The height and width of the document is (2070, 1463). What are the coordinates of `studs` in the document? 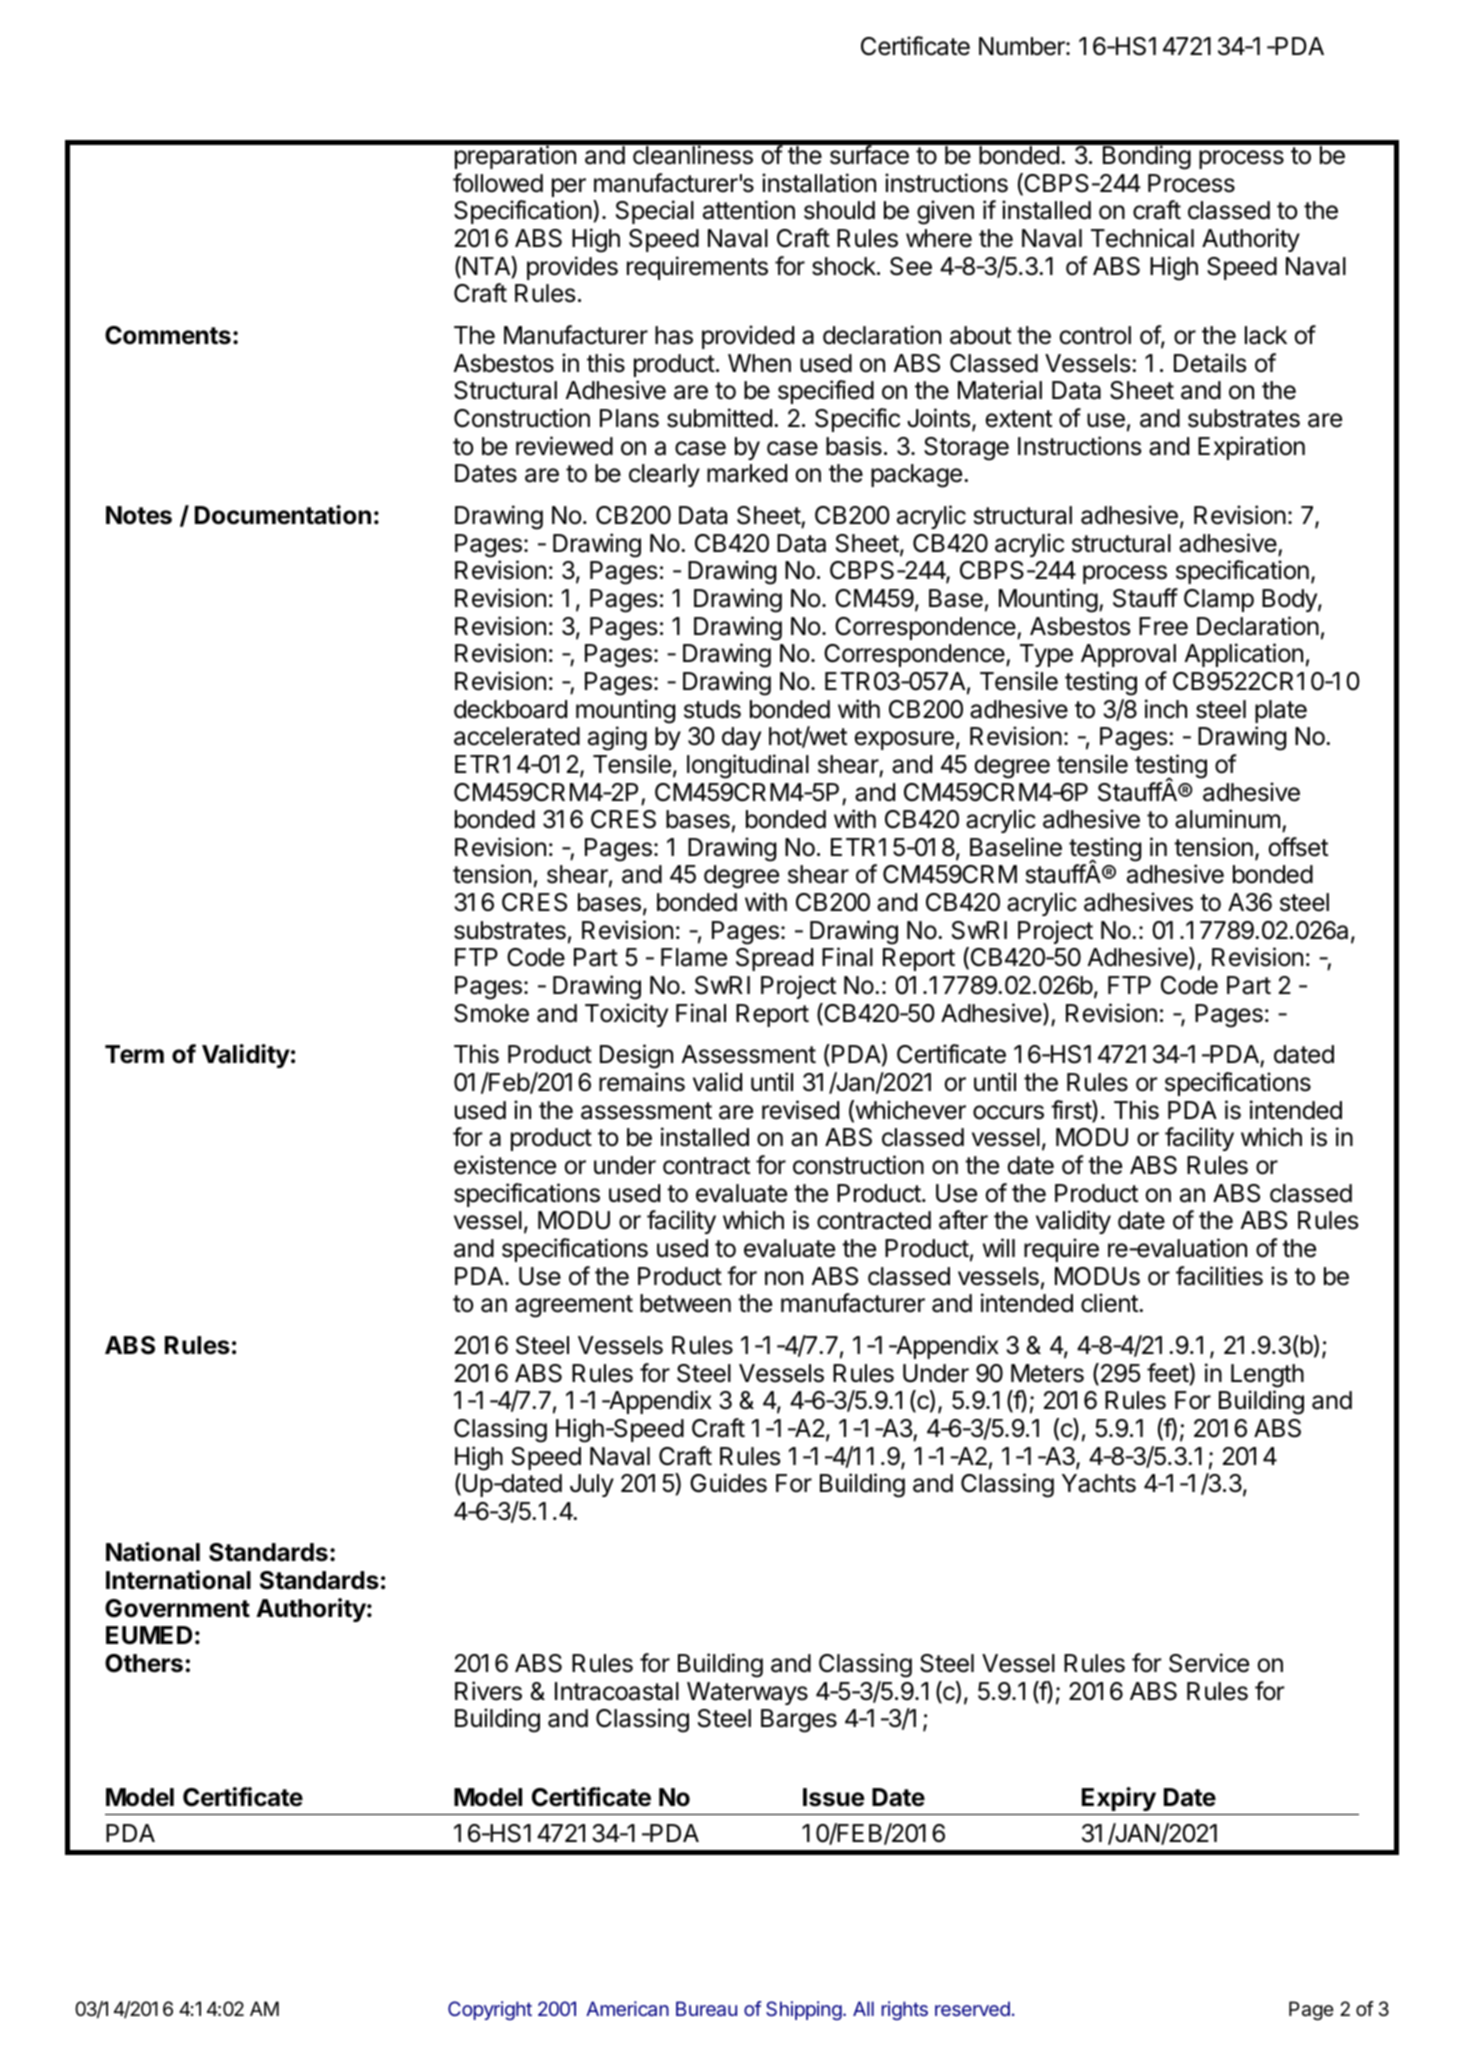 It's located at (712, 709).
